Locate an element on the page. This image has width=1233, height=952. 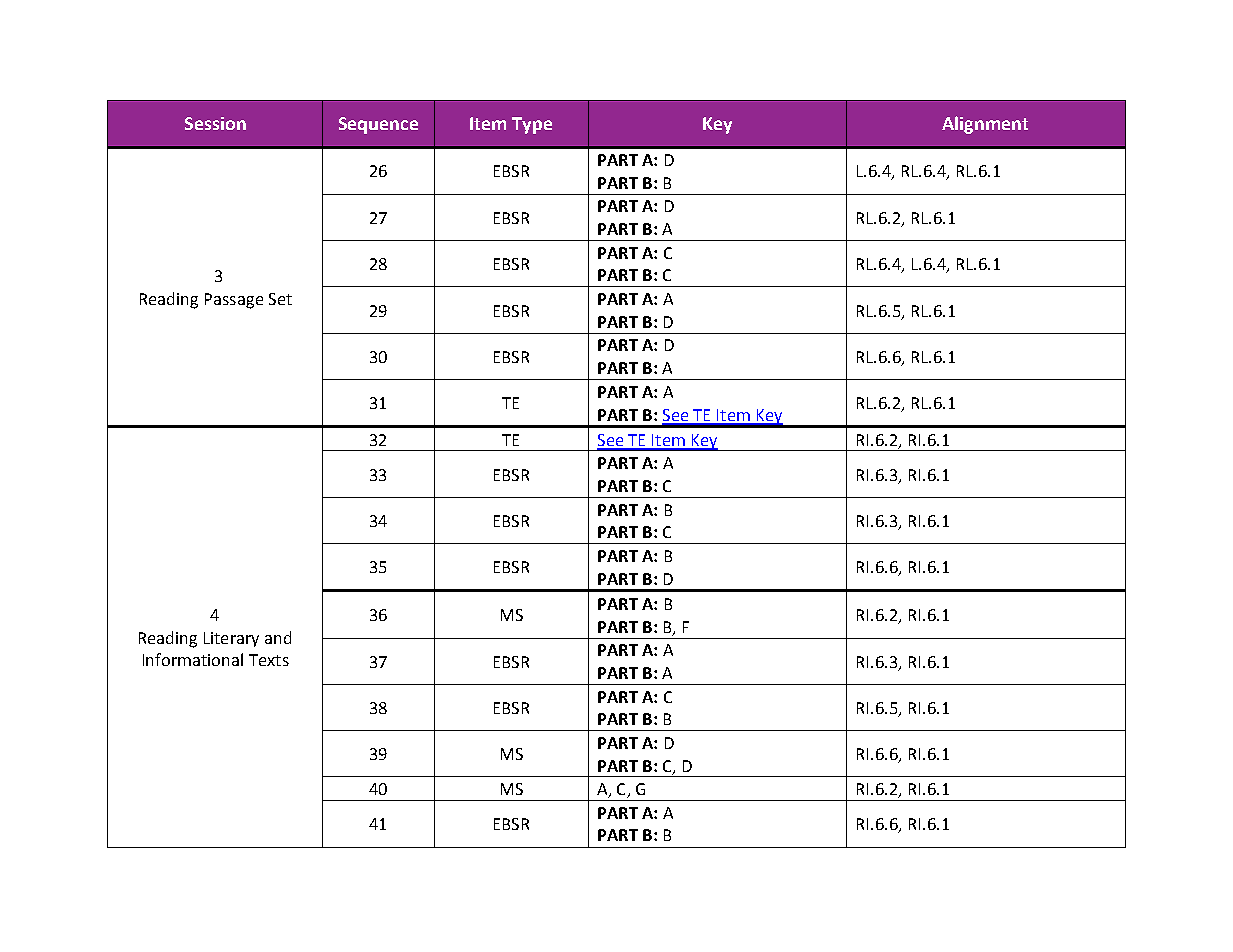
Alignment is located at coordinates (985, 125).
